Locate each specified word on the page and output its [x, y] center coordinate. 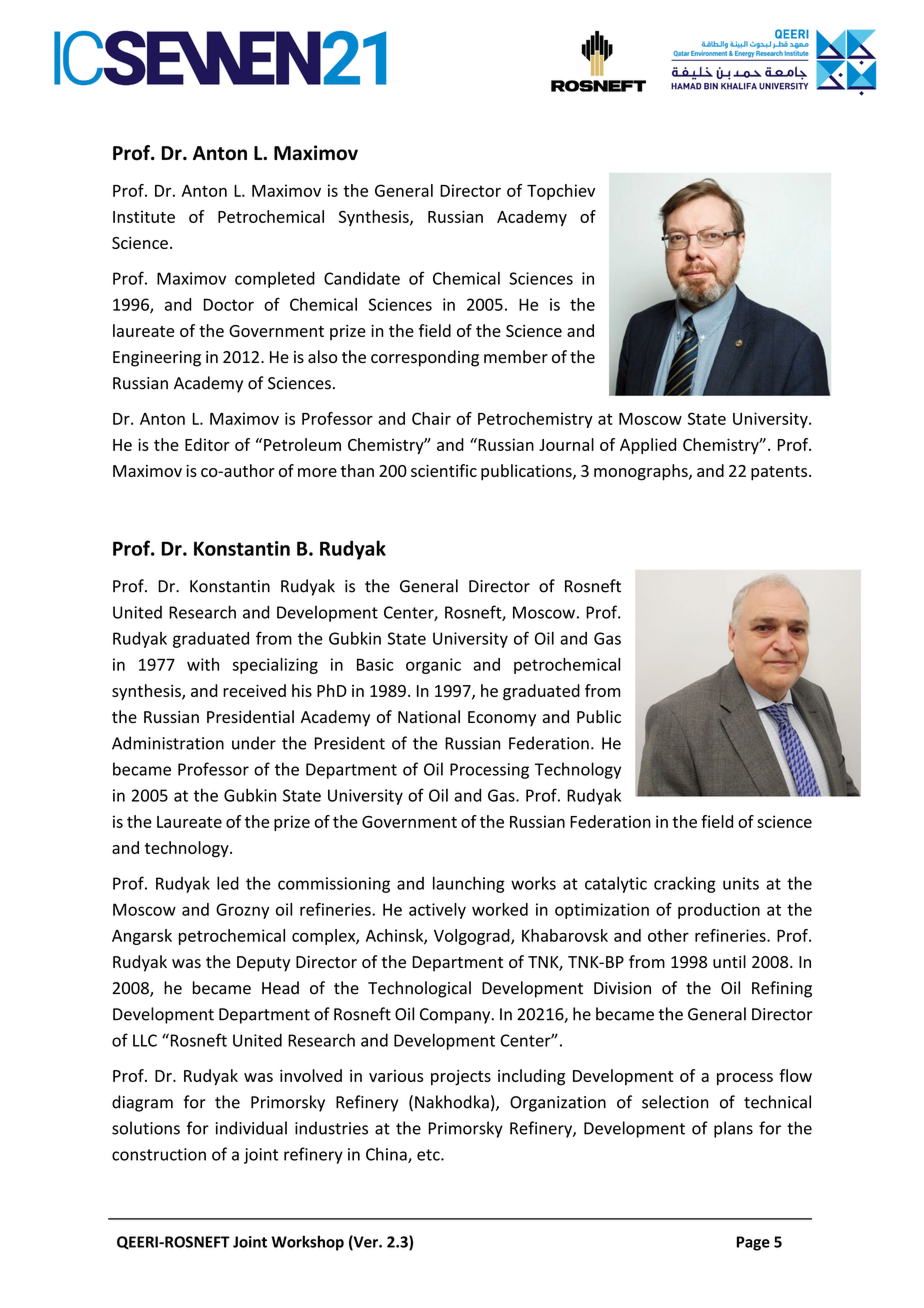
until [729, 961]
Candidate [362, 278]
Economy [502, 719]
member [516, 356]
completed [275, 280]
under [254, 743]
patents [780, 473]
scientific [444, 470]
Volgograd [473, 937]
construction [159, 1154]
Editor [207, 444]
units [741, 883]
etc [429, 1155]
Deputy [263, 964]
